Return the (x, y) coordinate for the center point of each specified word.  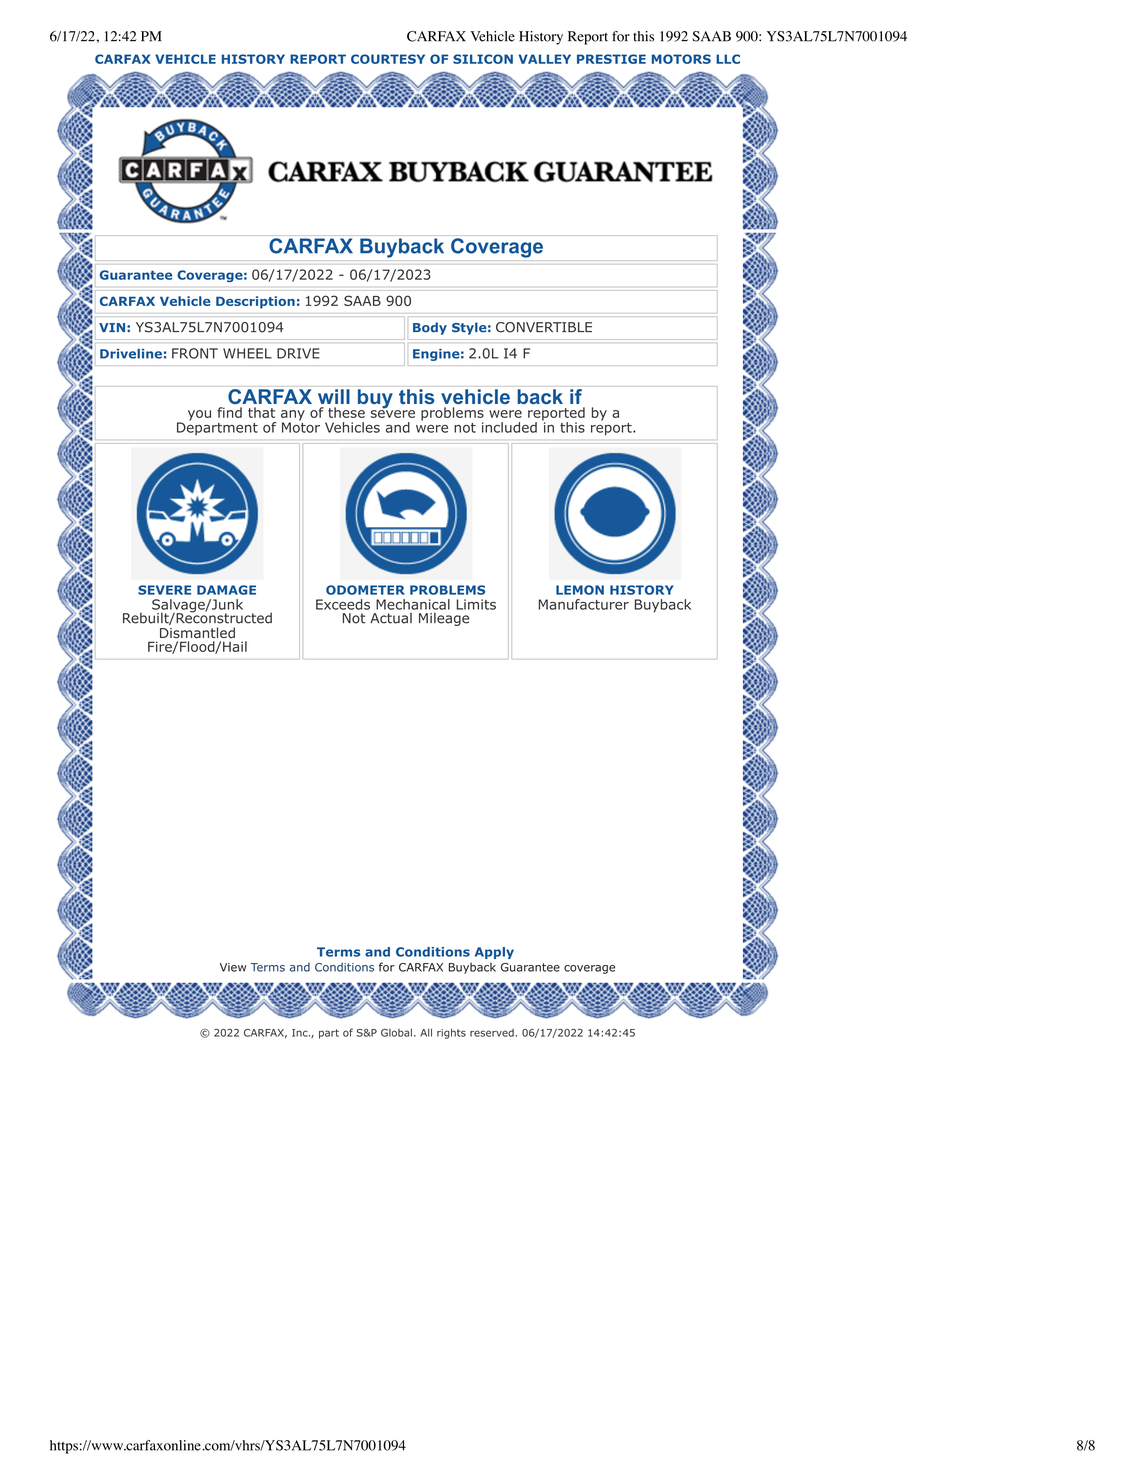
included (509, 427)
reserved (493, 1033)
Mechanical (413, 604)
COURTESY (388, 59)
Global (396, 1032)
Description (255, 302)
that (261, 412)
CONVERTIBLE (544, 327)
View (233, 967)
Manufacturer (584, 604)
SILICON (483, 59)
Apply (494, 953)
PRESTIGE (611, 59)
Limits (476, 604)
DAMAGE (226, 590)
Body (430, 328)
